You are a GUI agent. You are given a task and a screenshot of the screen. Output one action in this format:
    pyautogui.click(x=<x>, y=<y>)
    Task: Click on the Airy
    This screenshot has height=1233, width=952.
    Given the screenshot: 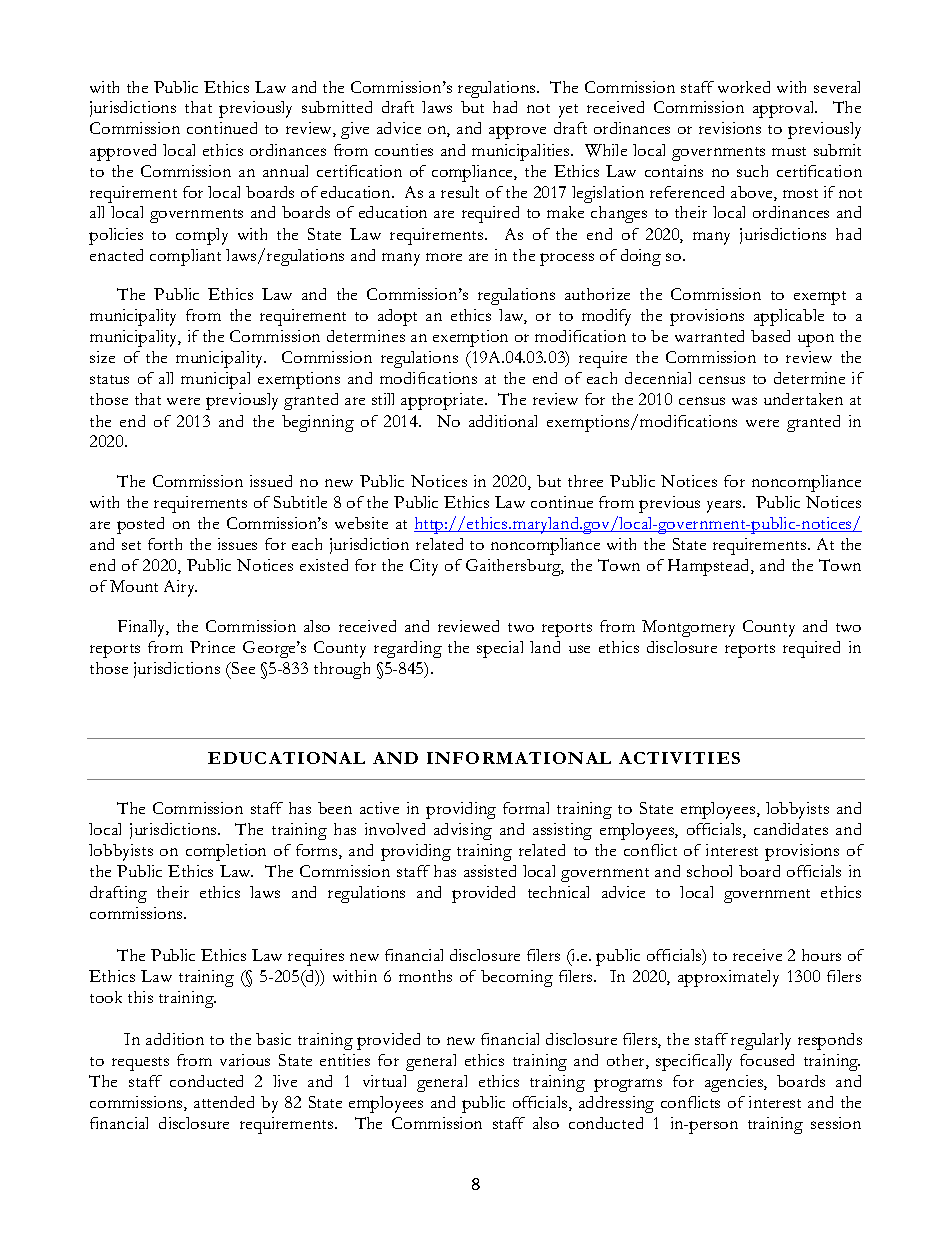 What is the action you would take?
    pyautogui.click(x=180, y=588)
